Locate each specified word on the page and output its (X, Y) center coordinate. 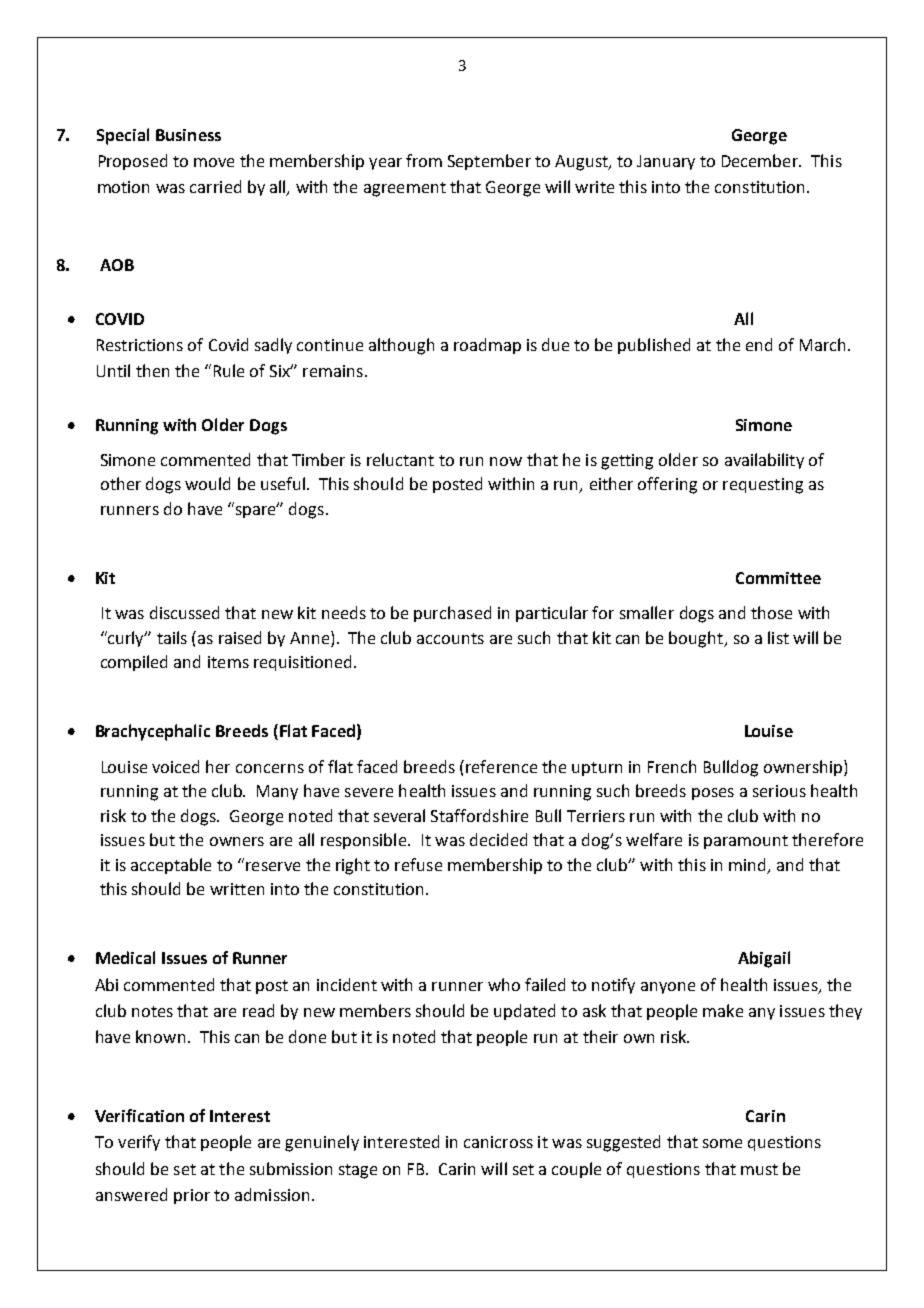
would (207, 483)
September (489, 162)
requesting (763, 486)
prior (192, 1196)
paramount (746, 842)
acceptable (171, 866)
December (761, 160)
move (214, 162)
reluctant (400, 459)
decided (498, 839)
